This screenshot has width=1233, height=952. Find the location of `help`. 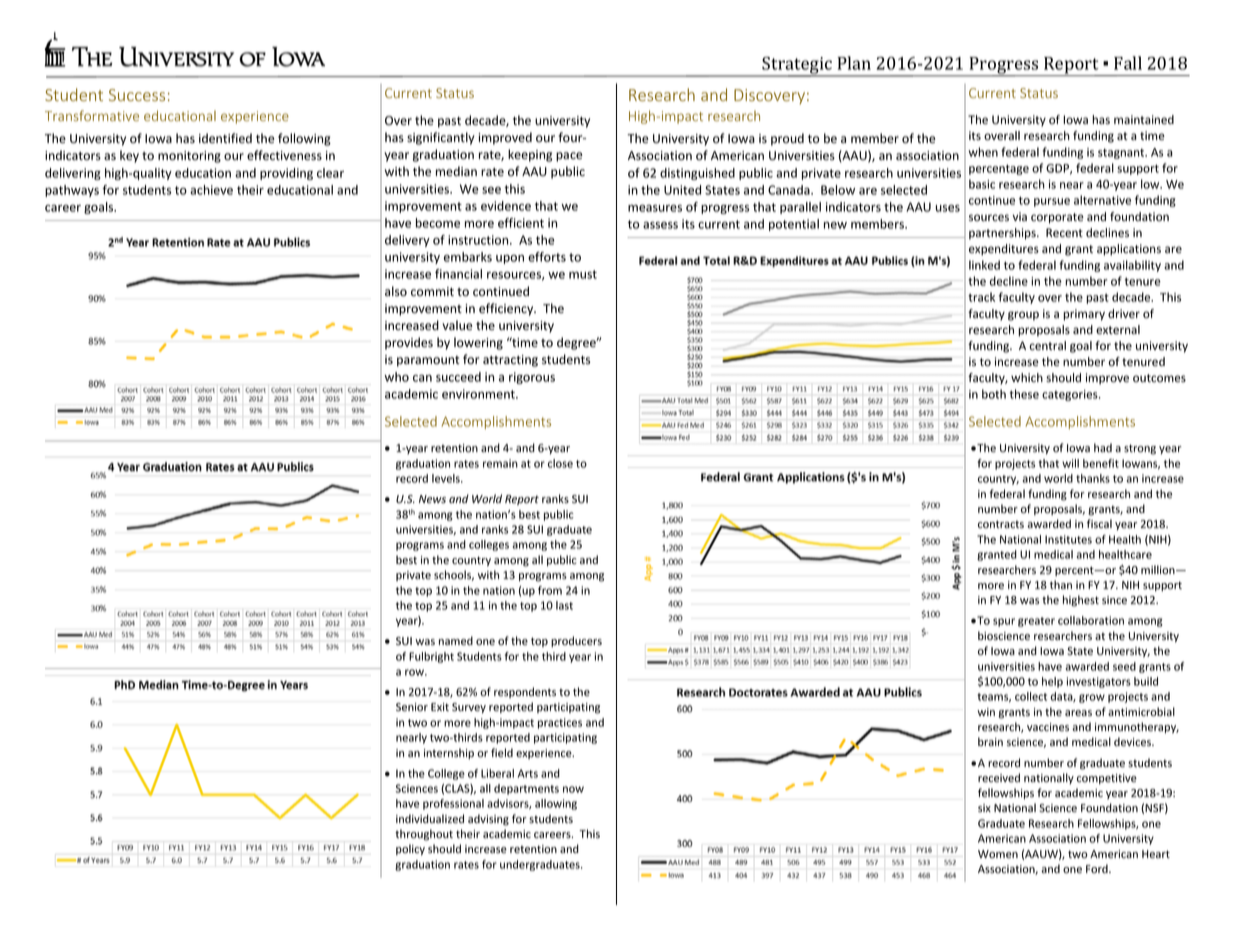

help is located at coordinates (1052, 682).
